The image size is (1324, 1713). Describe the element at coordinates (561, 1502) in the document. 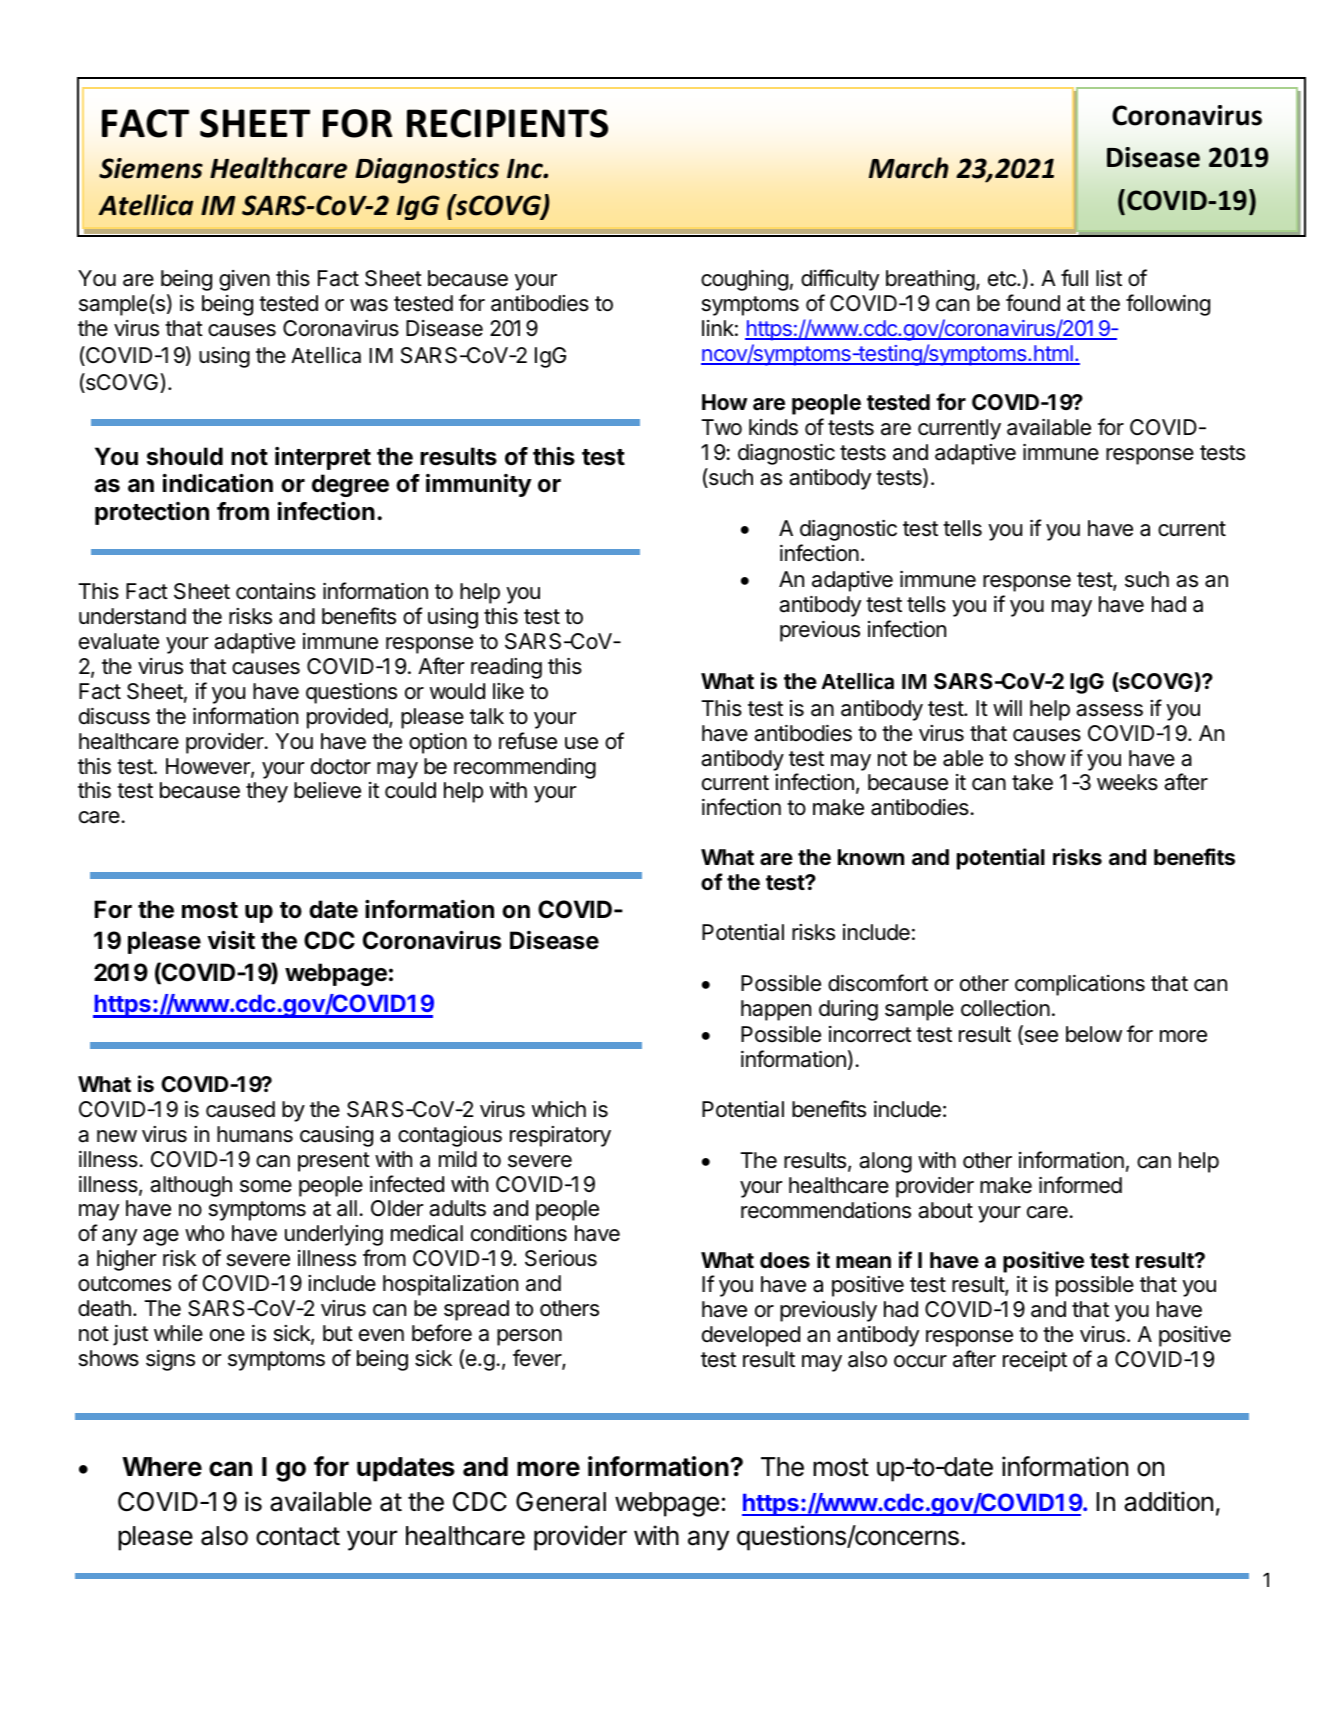

I see `General` at that location.
